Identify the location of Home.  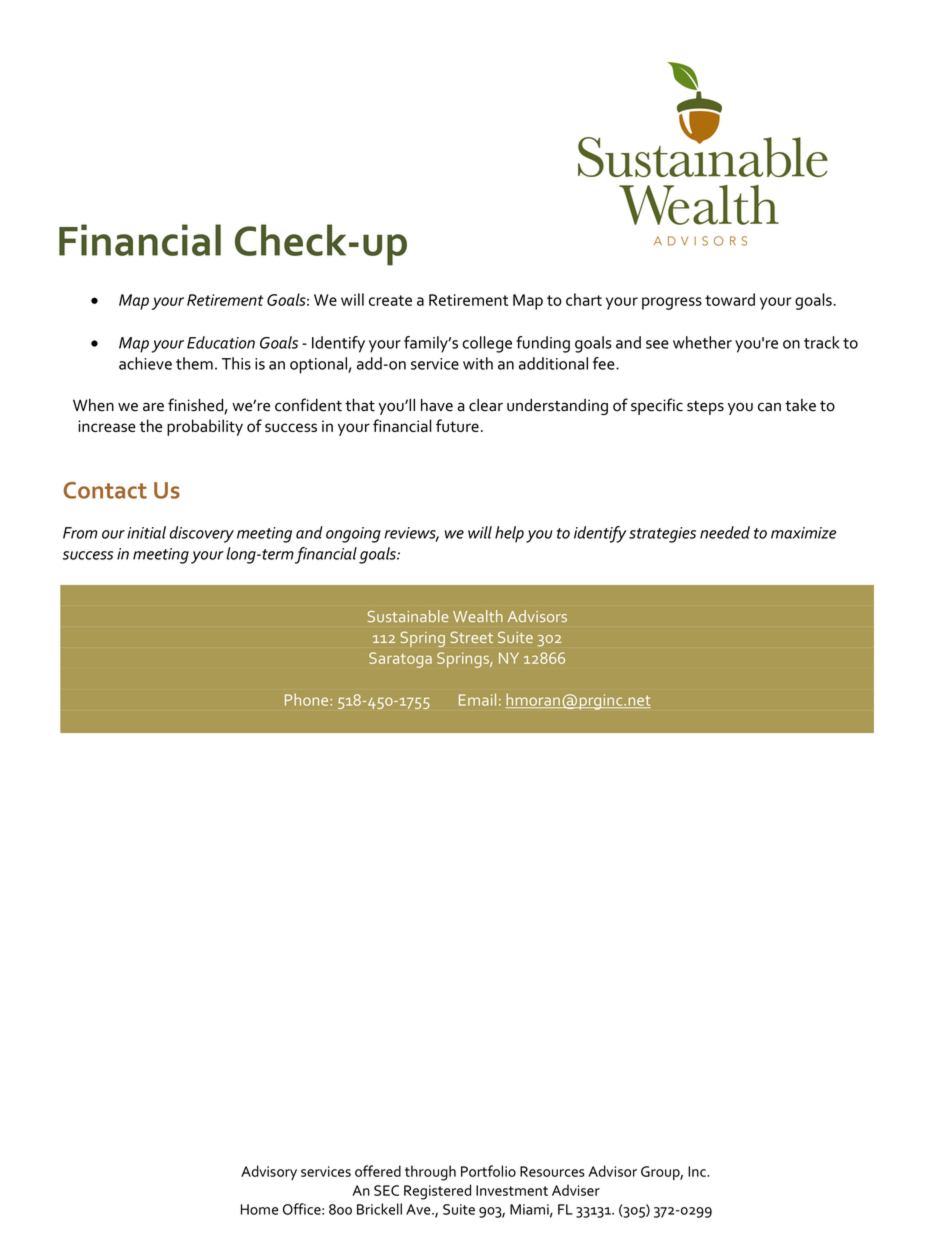
(259, 1209).
